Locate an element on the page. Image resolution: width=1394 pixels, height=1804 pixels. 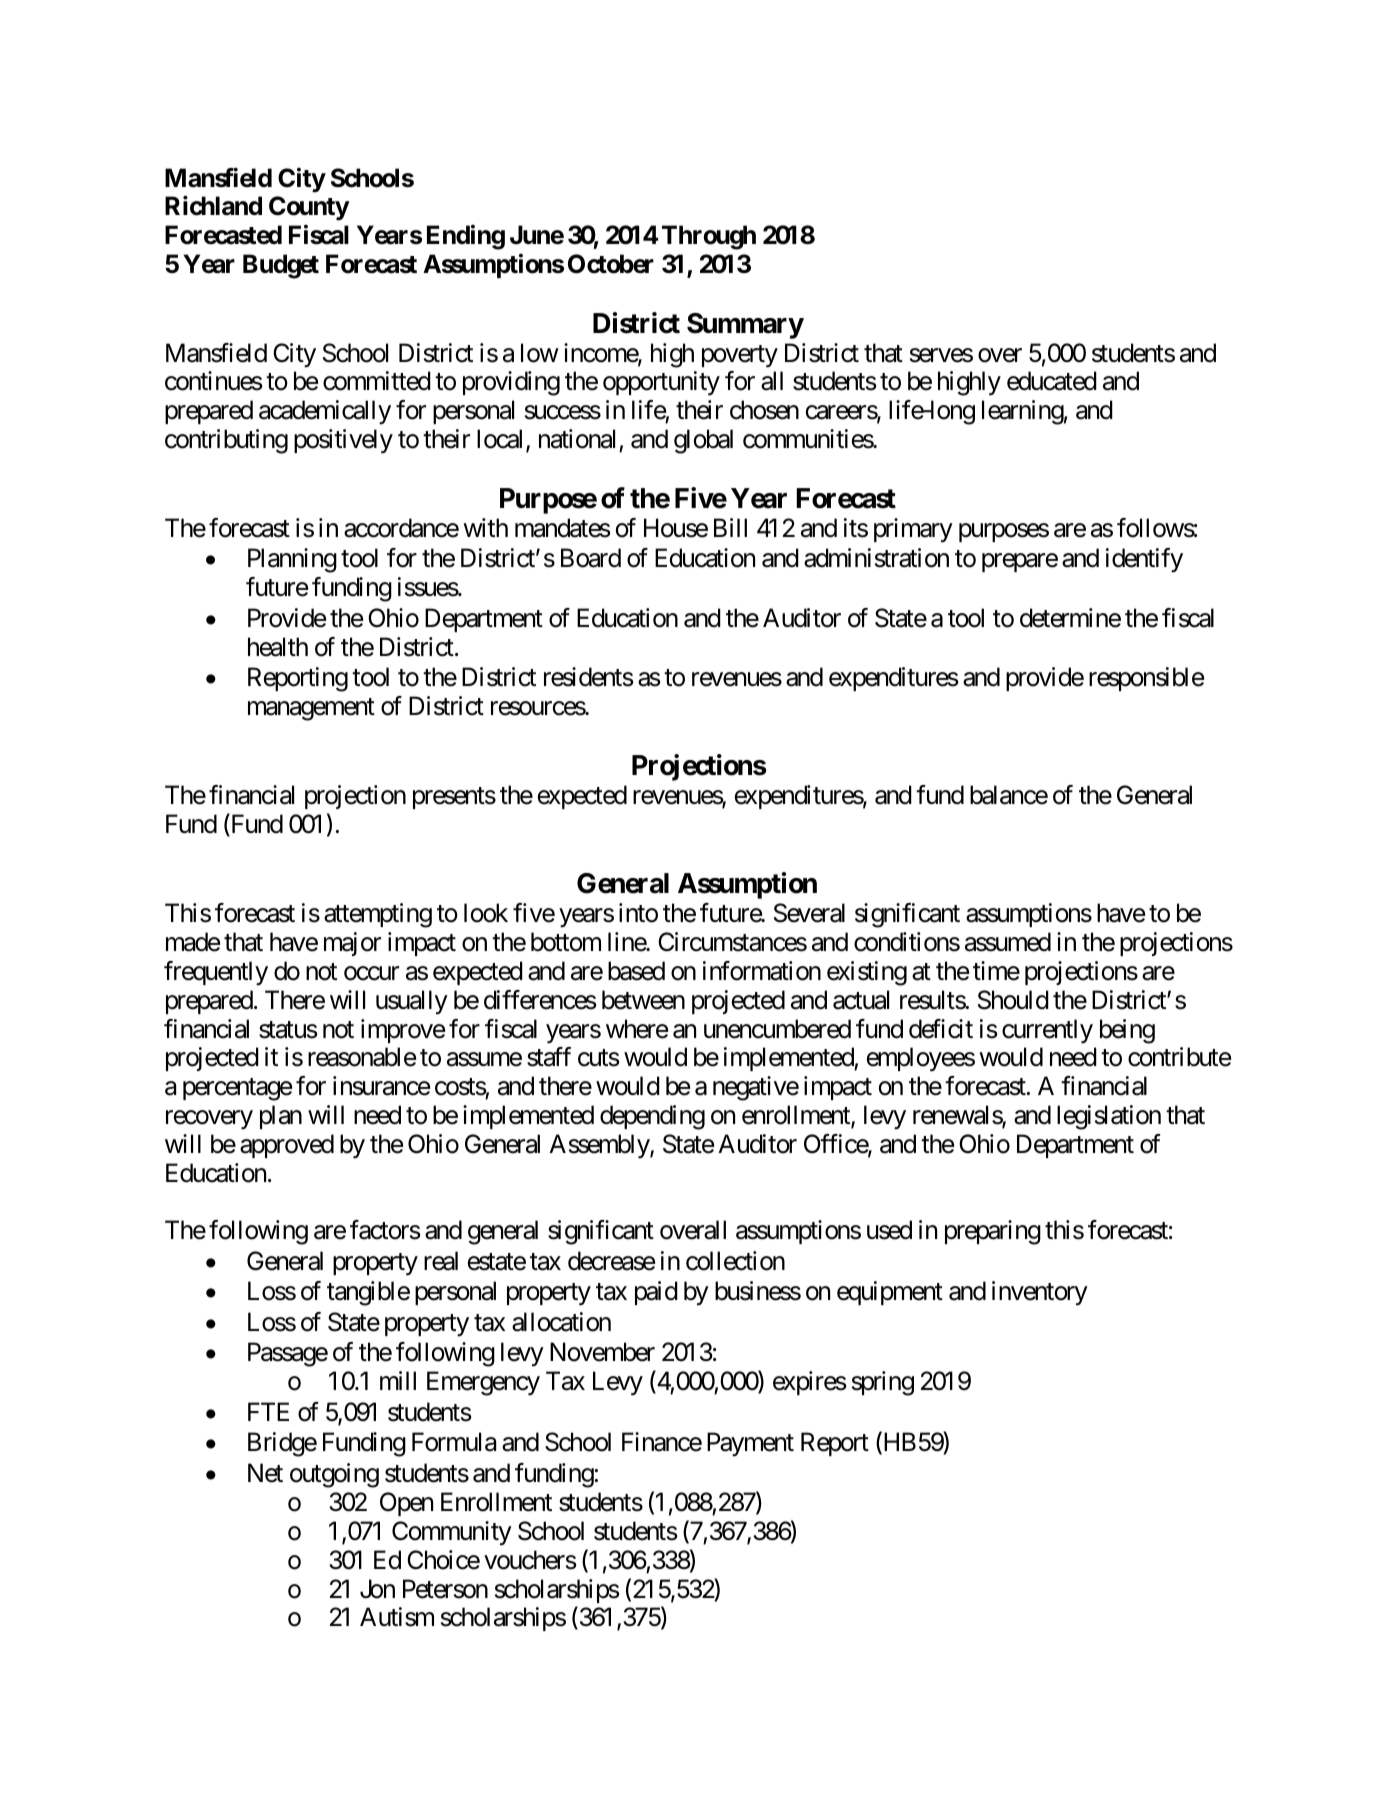
Should is located at coordinates (1013, 1000).
